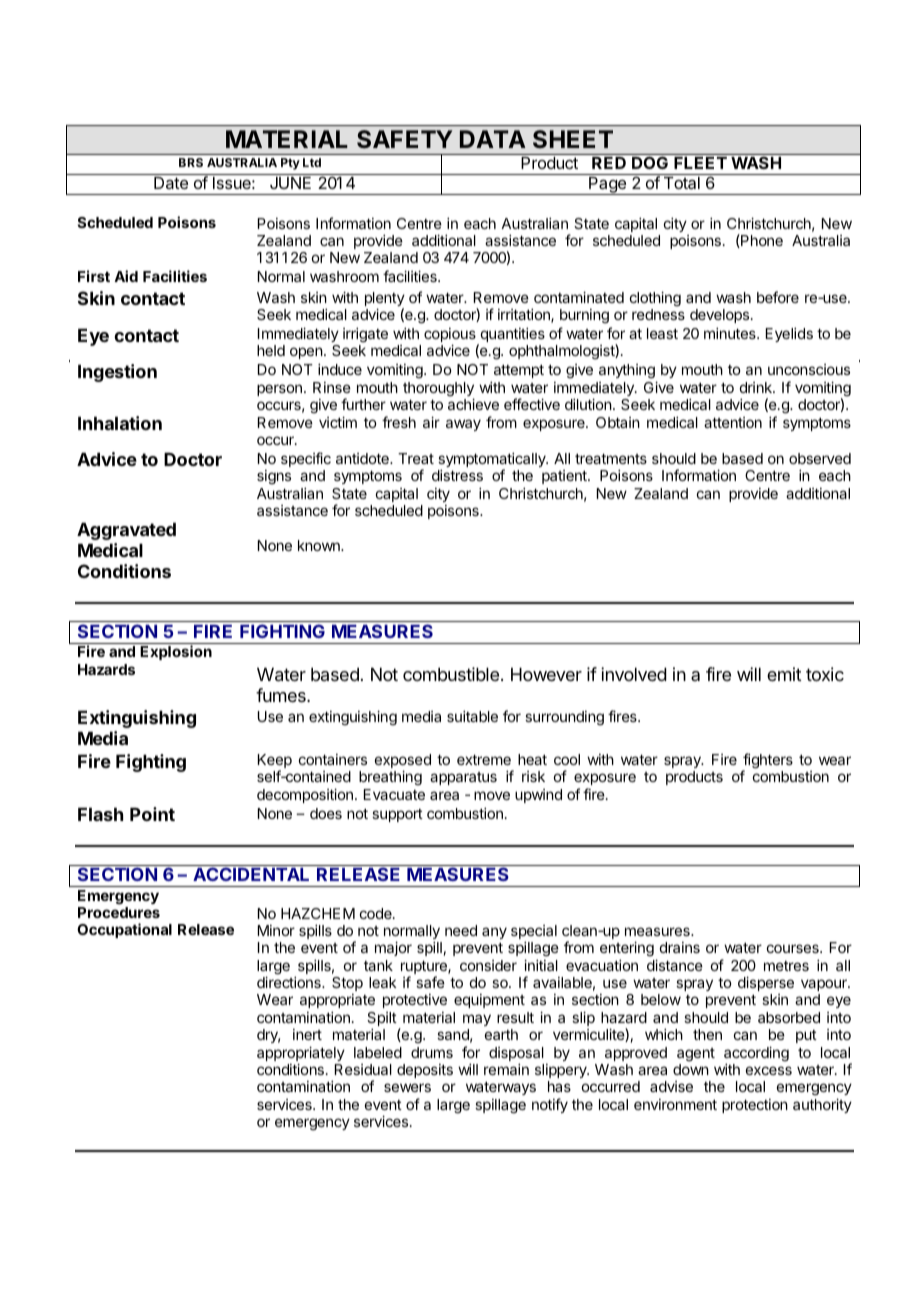 The image size is (924, 1308). Describe the element at coordinates (425, 1071) in the document. I see `deposits` at that location.
